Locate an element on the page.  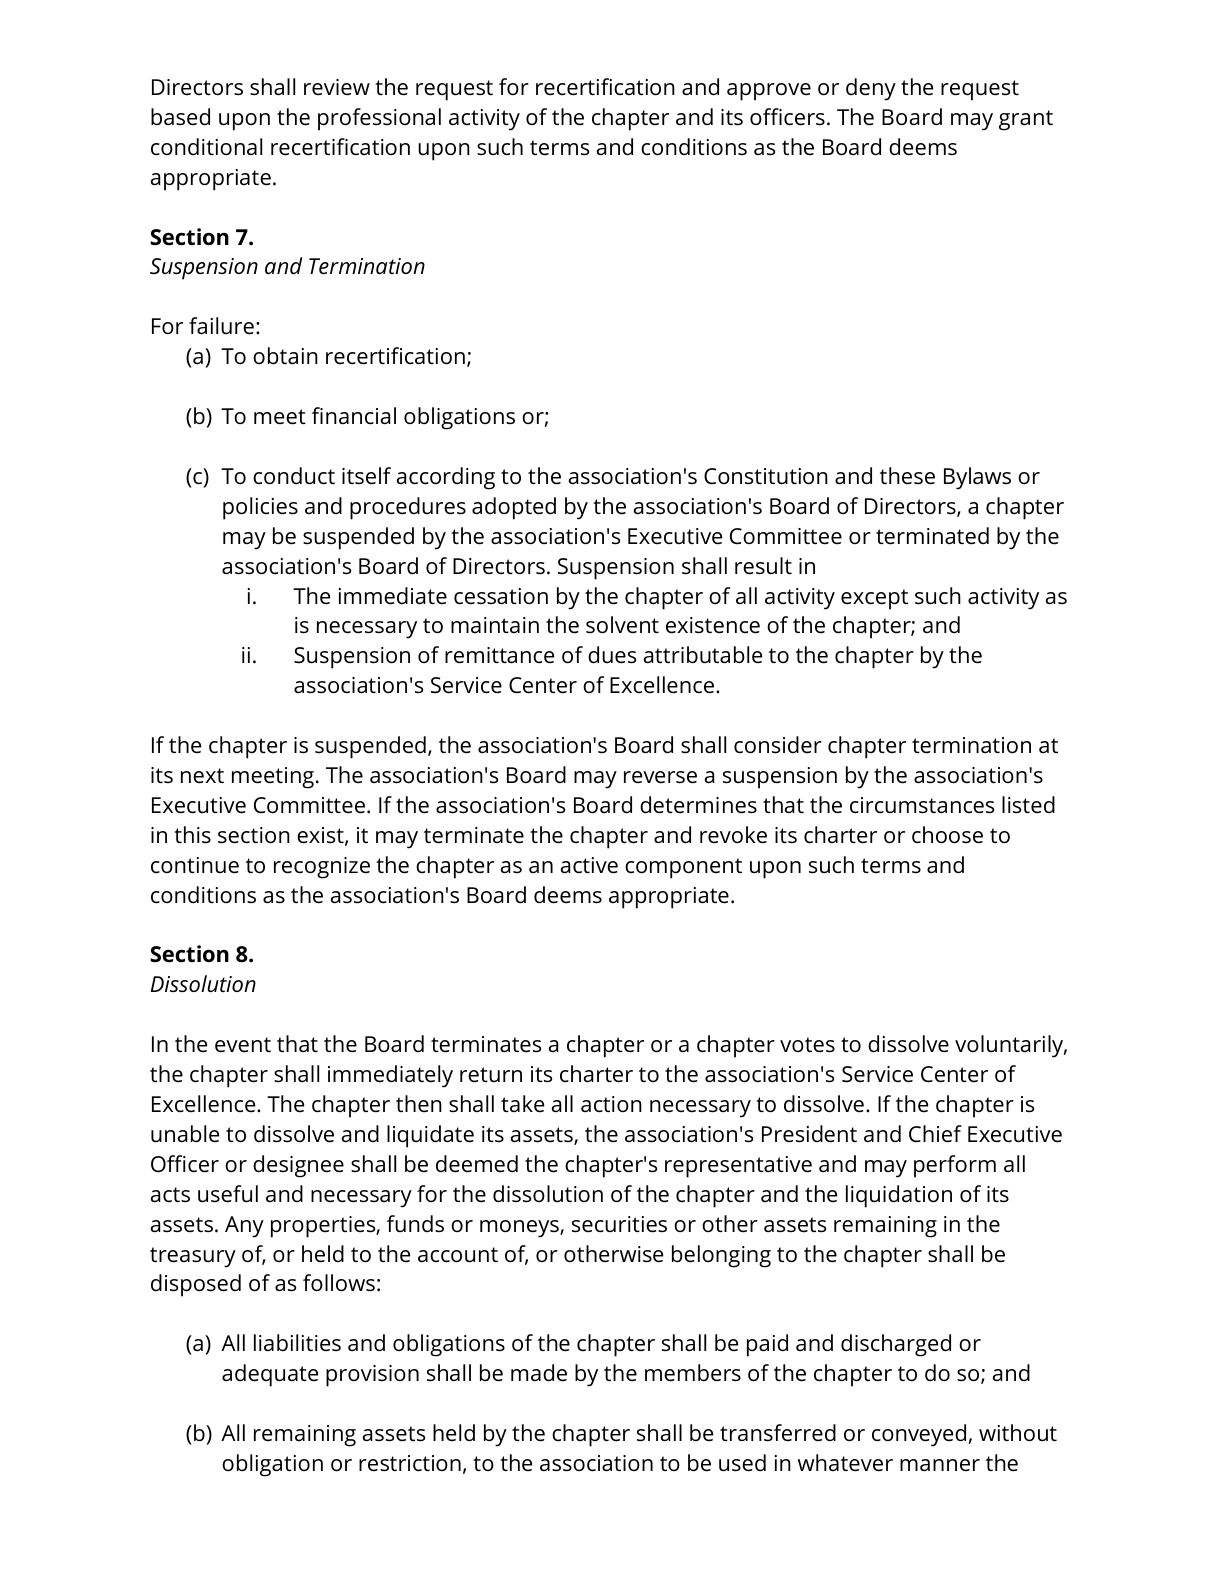
next is located at coordinates (202, 776).
